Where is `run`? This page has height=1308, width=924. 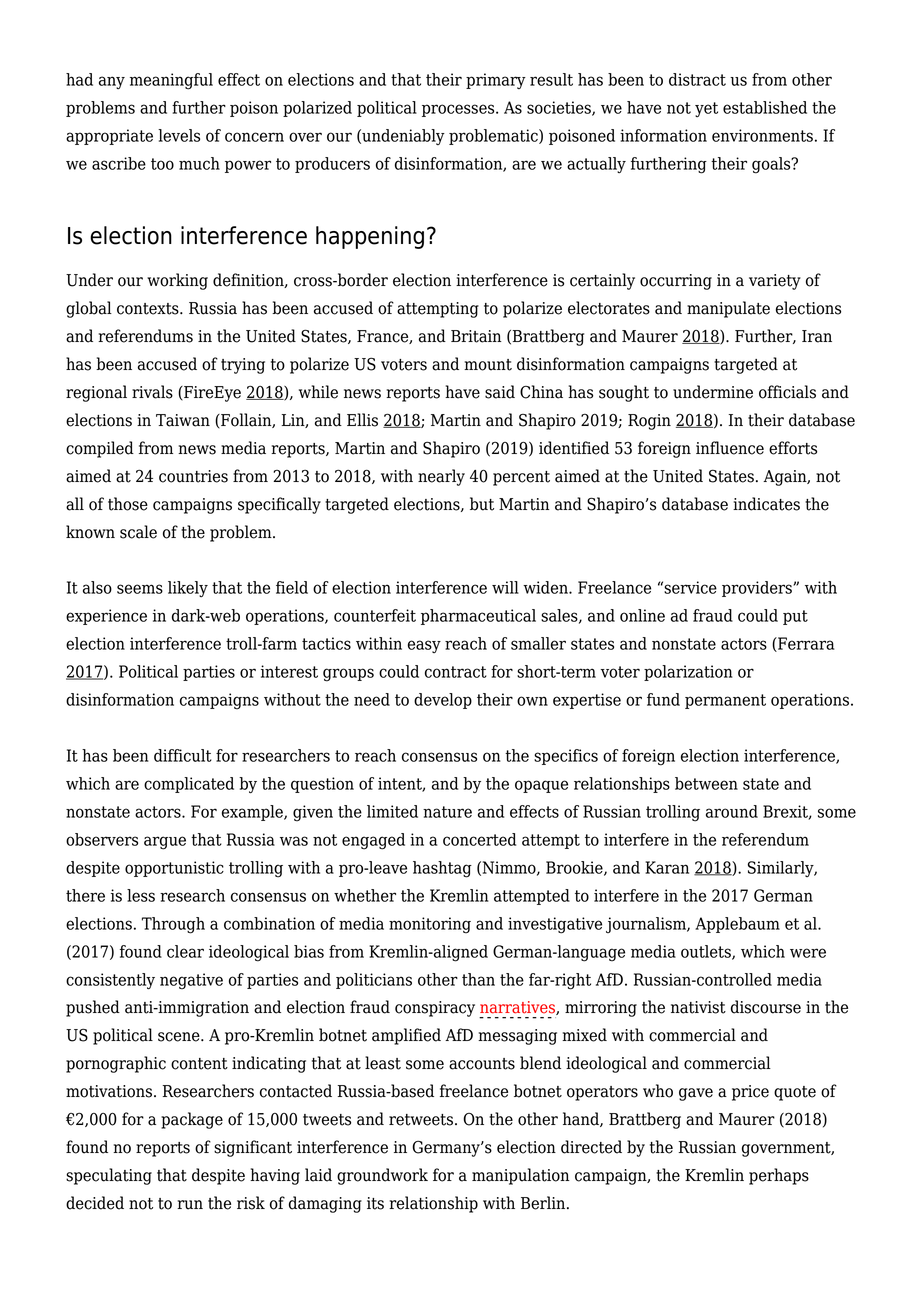 run is located at coordinates (190, 1205).
